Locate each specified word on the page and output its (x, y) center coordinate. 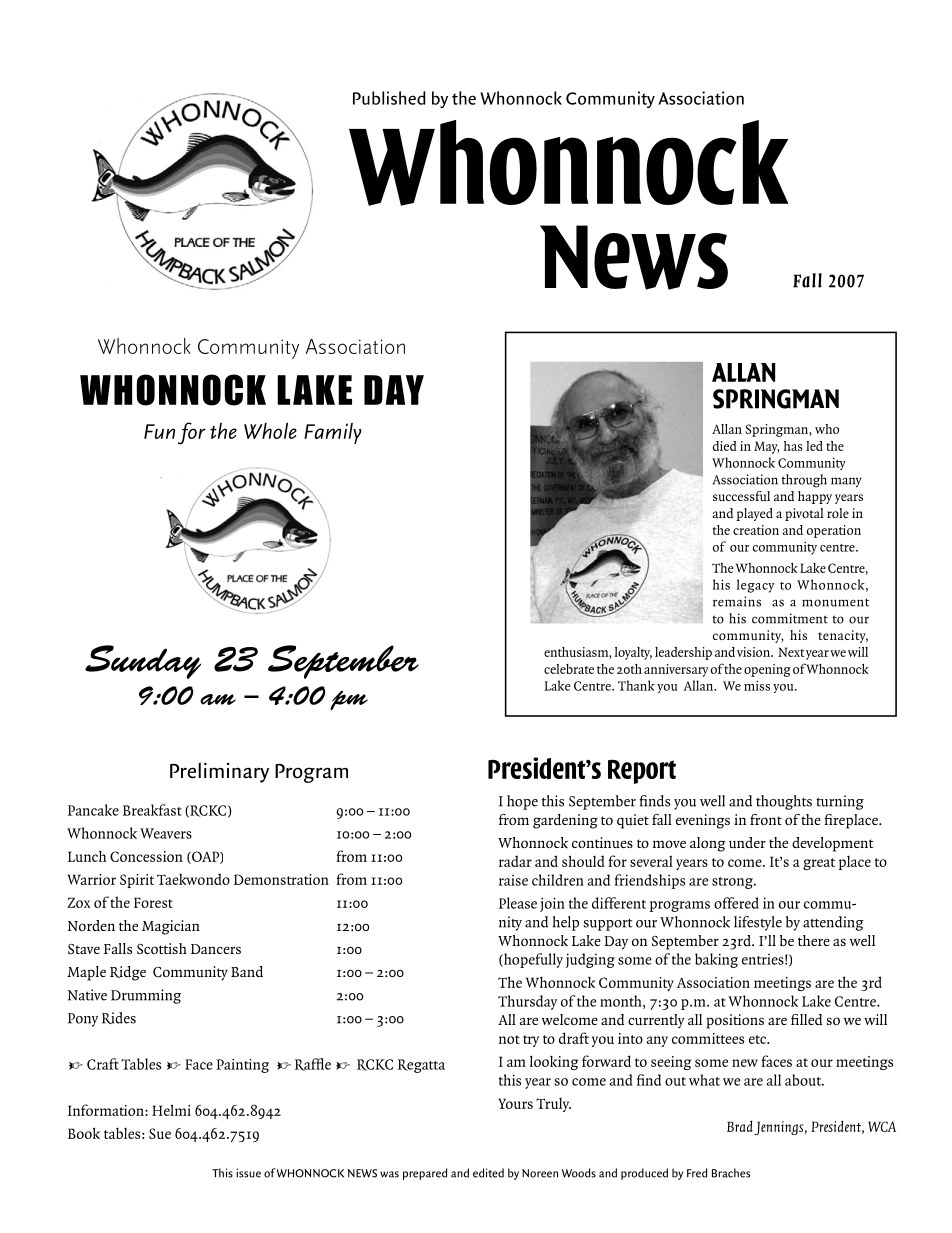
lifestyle (758, 923)
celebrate (569, 669)
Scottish (162, 948)
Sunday (143, 662)
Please (518, 903)
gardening (565, 821)
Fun (159, 431)
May (767, 447)
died (725, 446)
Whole (270, 431)
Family (333, 433)
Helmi (171, 1110)
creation (756, 530)
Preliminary (219, 772)
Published (389, 98)
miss (757, 686)
